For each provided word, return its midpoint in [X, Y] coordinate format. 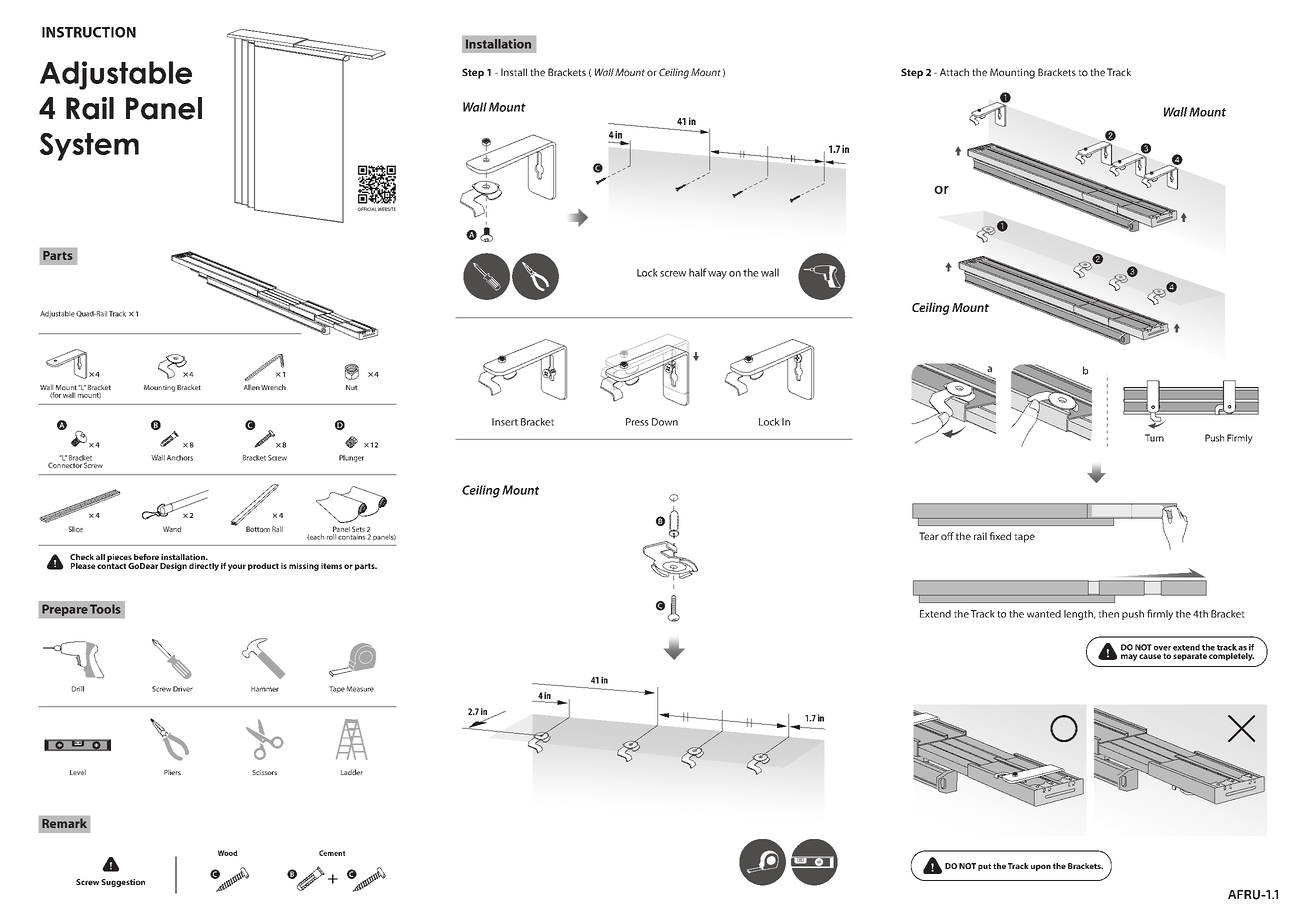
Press [637, 422]
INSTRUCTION [89, 32]
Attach [954, 72]
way [717, 275]
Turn [1154, 438]
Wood [228, 853]
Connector [66, 464]
